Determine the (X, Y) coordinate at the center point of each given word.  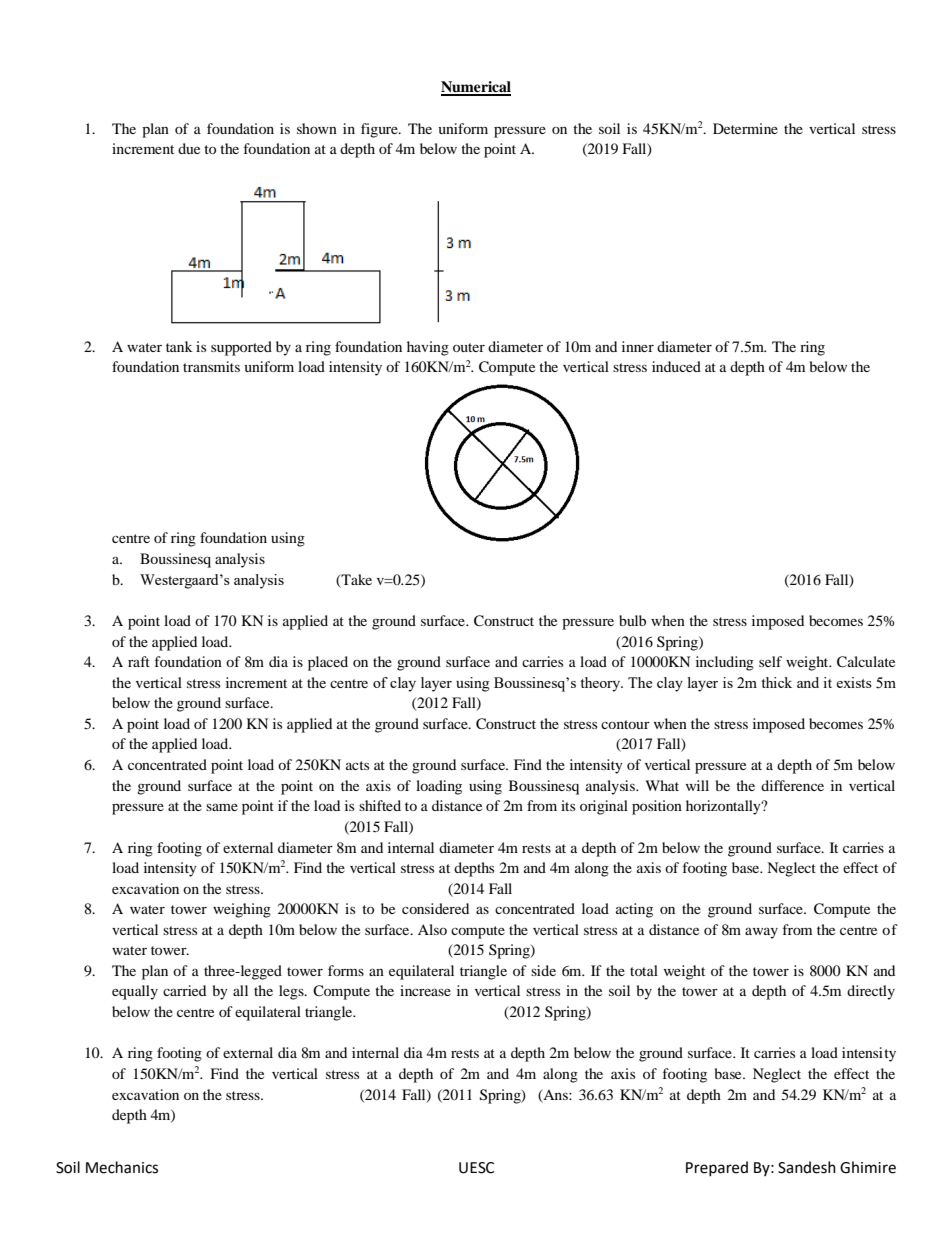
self (770, 661)
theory (601, 684)
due (189, 148)
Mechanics (122, 1167)
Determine (745, 128)
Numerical (476, 88)
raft (139, 661)
